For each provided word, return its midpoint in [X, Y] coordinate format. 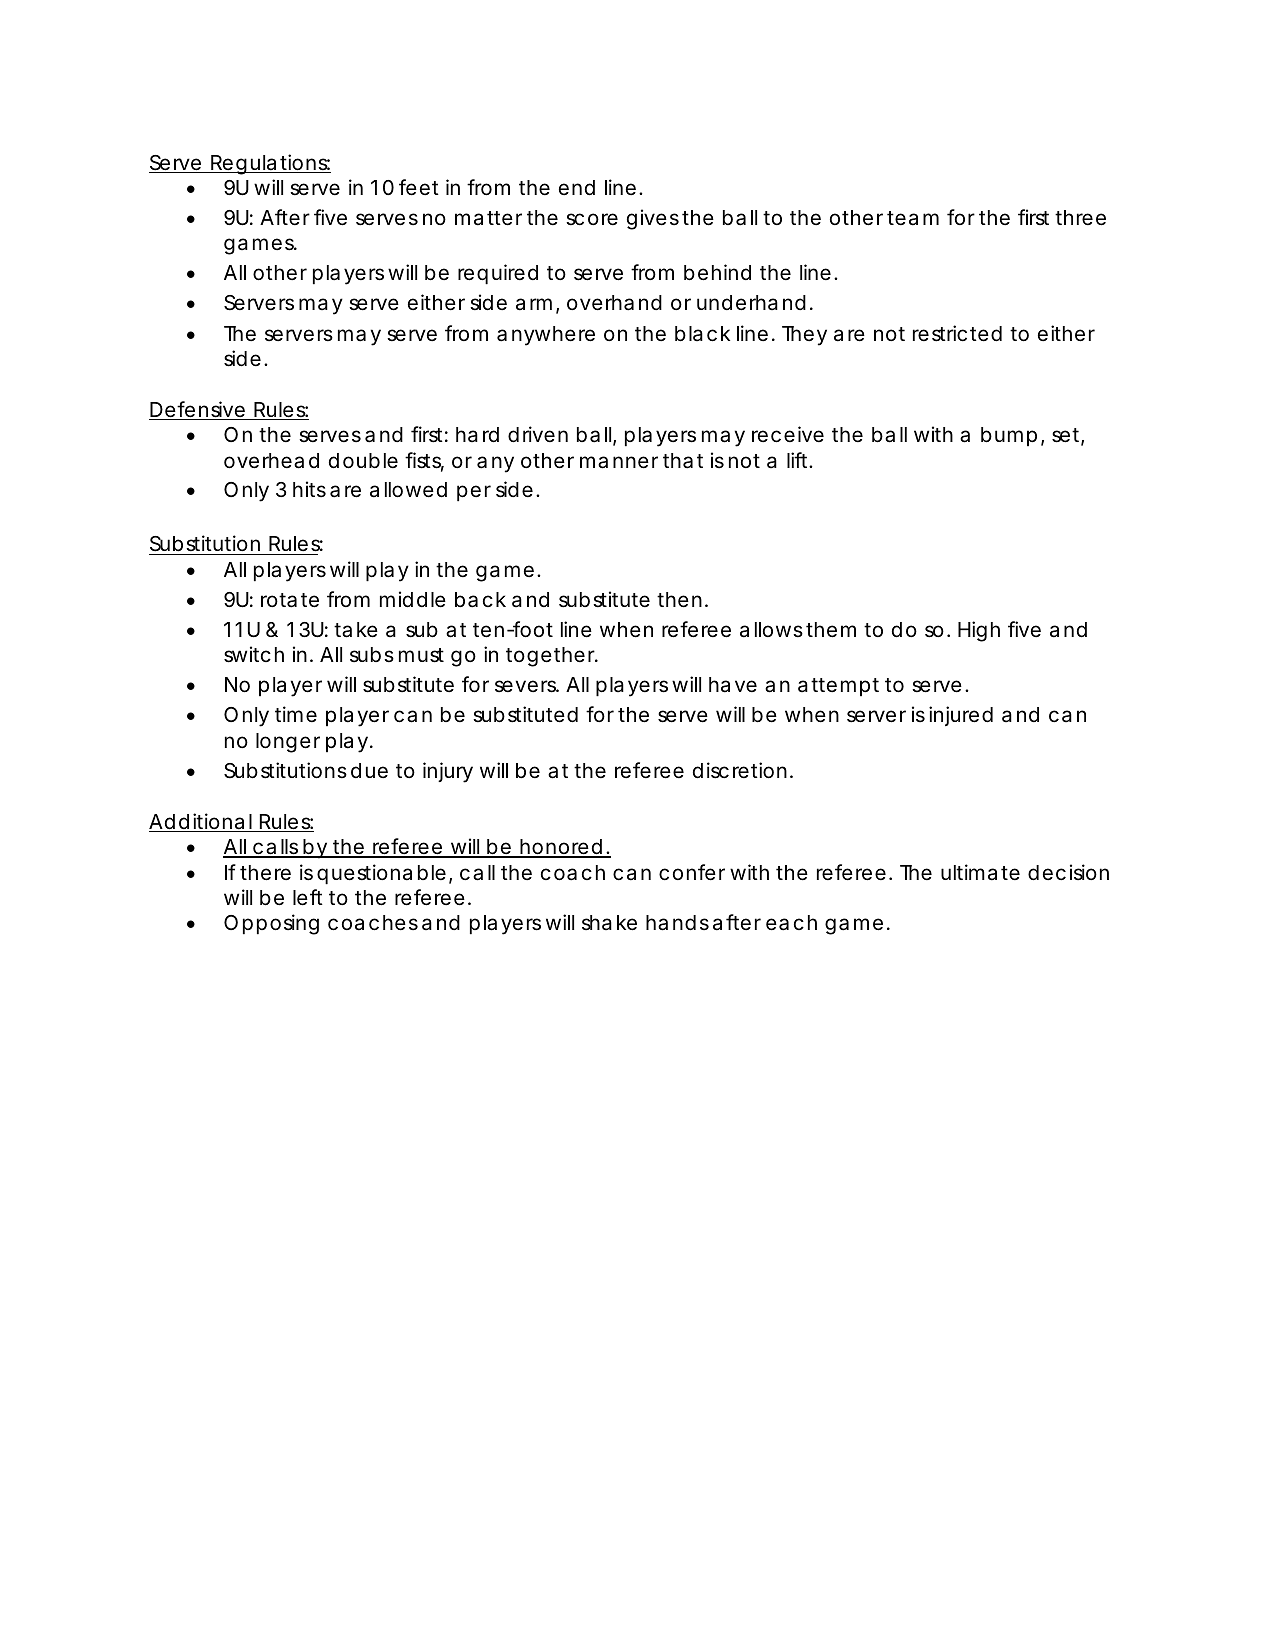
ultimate [980, 872]
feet [419, 187]
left [308, 897]
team [913, 218]
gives [653, 219]
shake [609, 923]
